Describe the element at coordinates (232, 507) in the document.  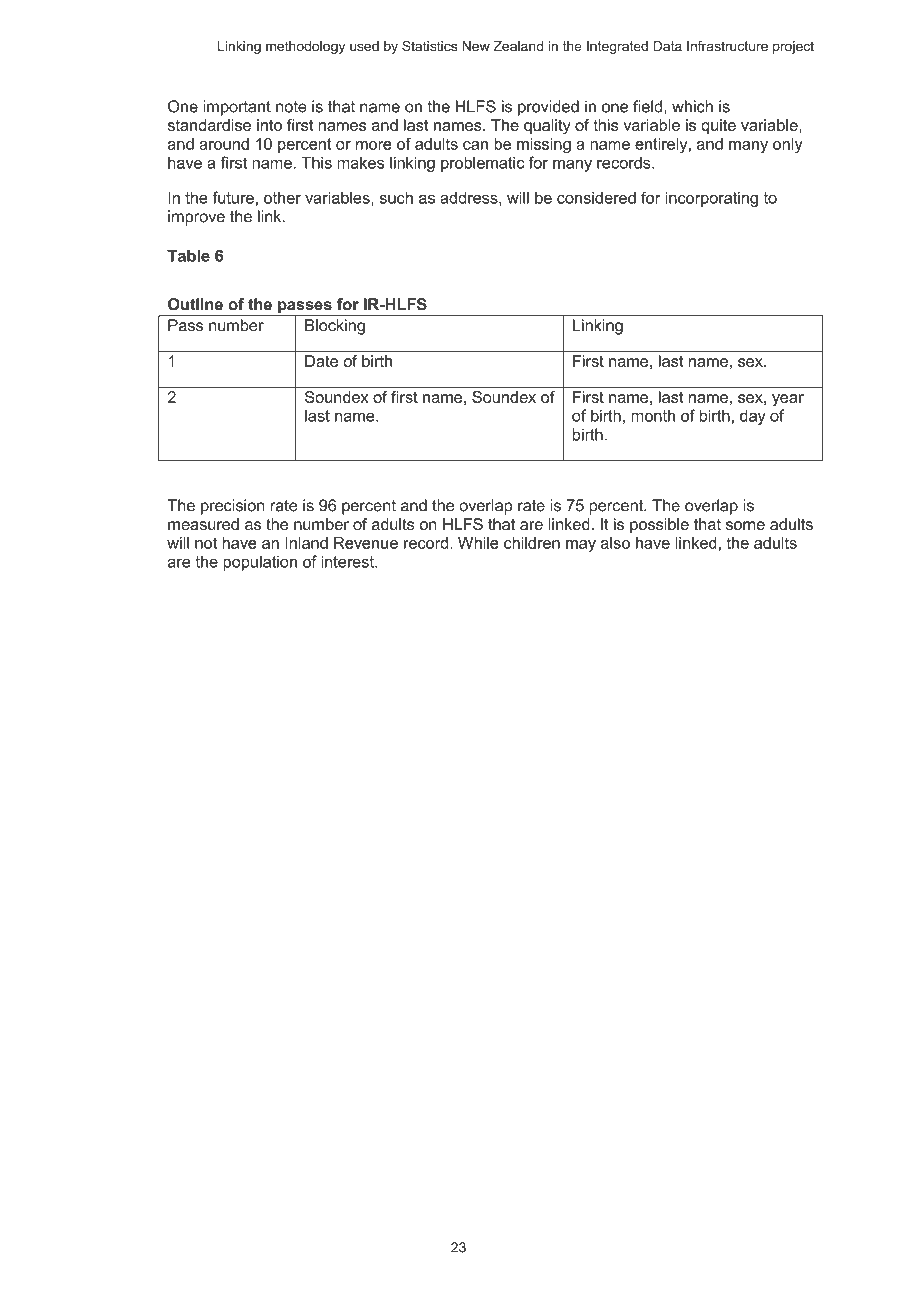
I see `precision` at that location.
